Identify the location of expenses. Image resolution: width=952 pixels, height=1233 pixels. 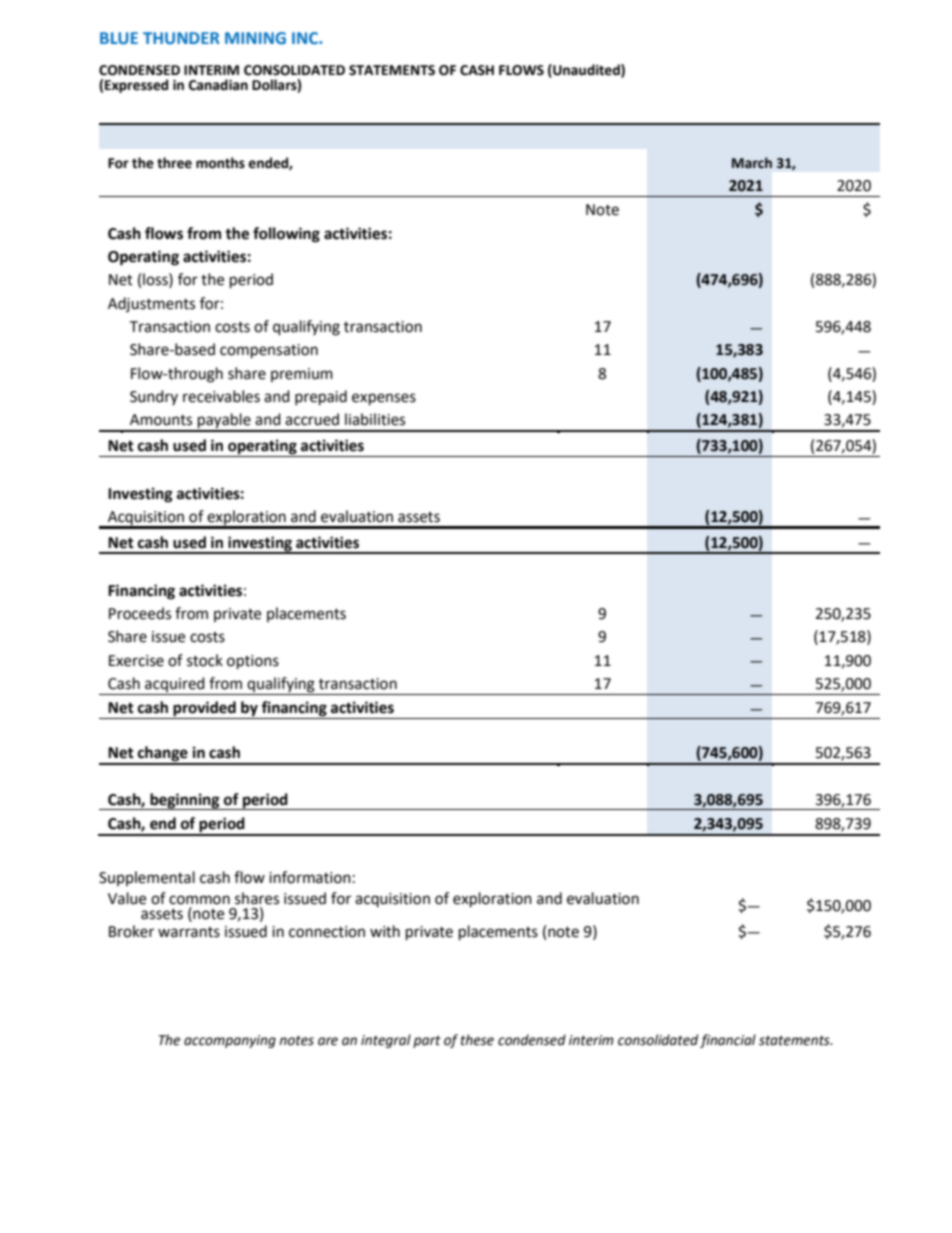
(384, 399).
